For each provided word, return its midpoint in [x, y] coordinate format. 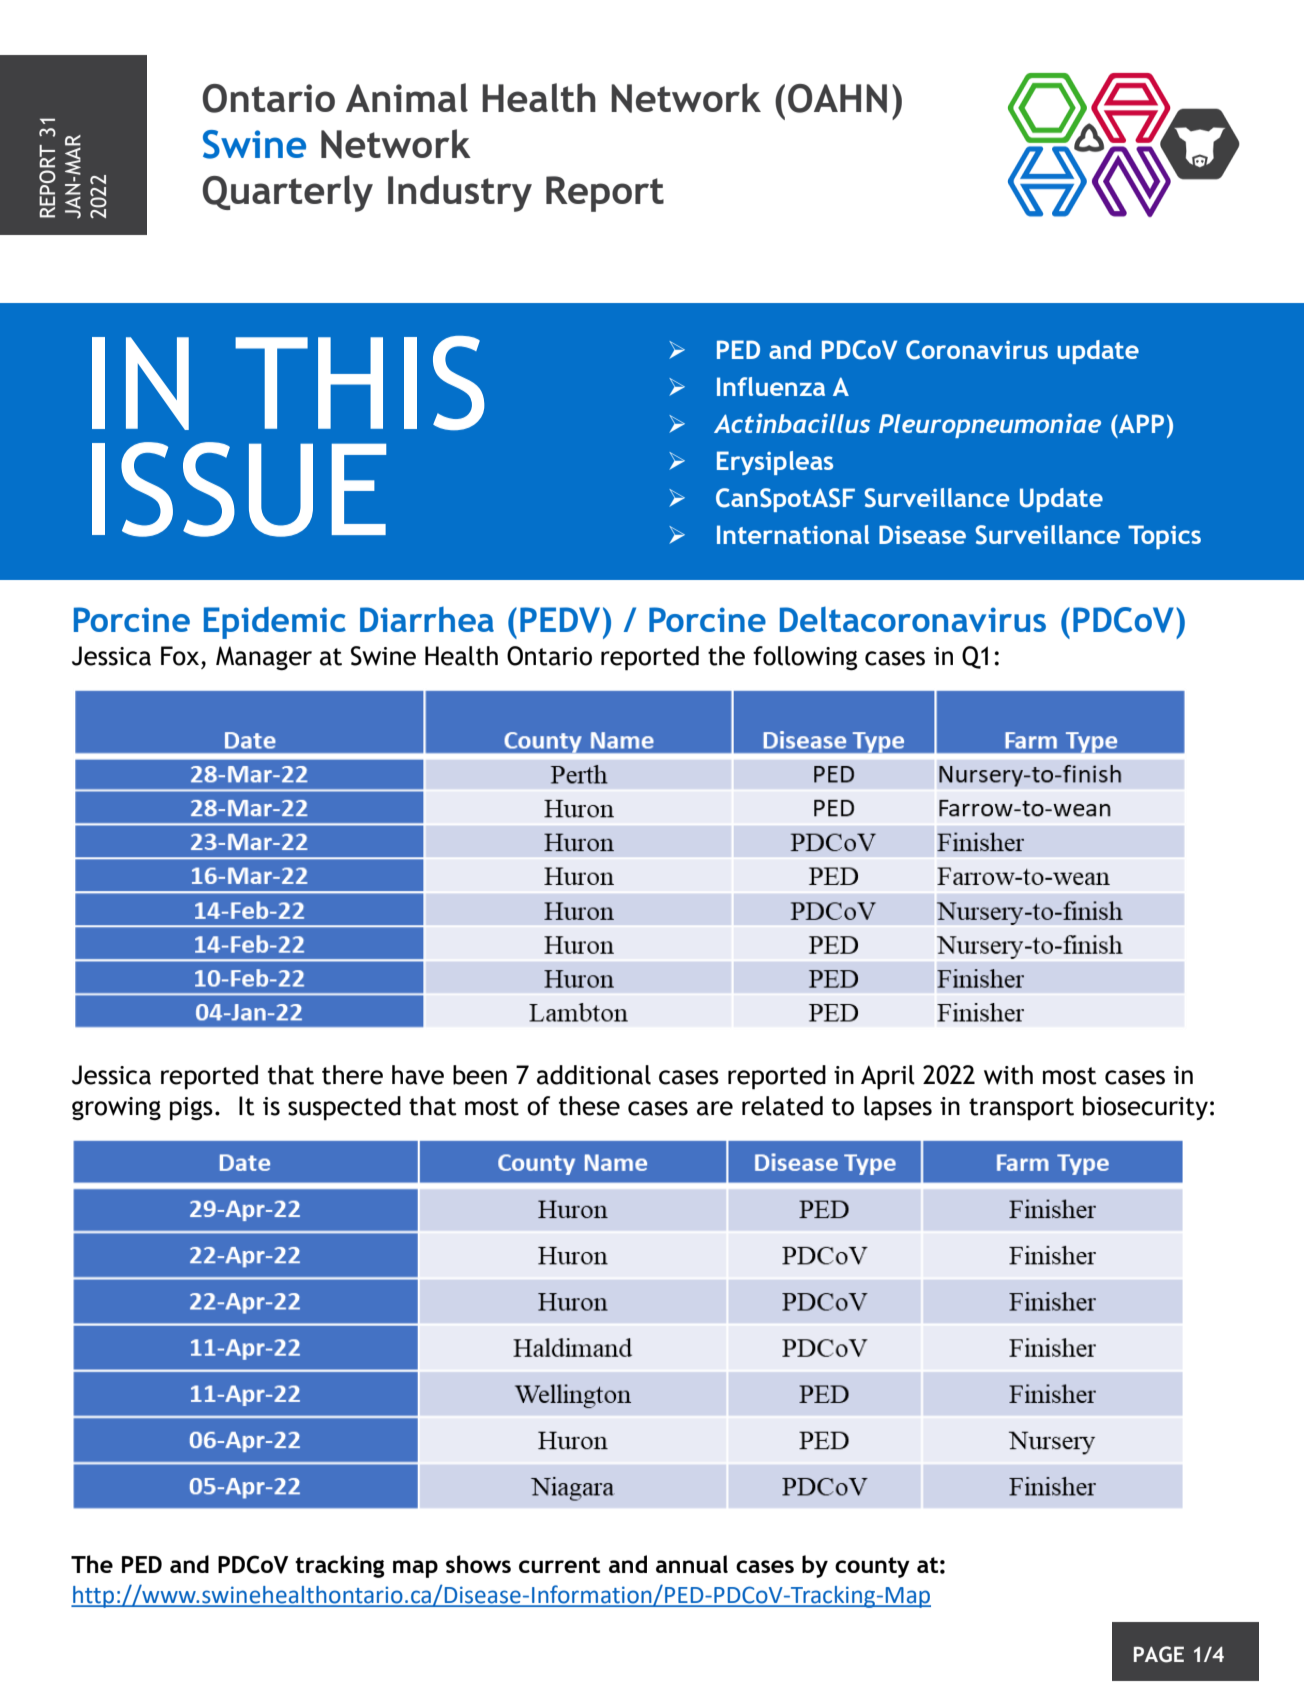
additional [594, 1075]
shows [478, 1564]
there [352, 1075]
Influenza [771, 386]
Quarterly [288, 193]
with [1008, 1075]
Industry [460, 193]
